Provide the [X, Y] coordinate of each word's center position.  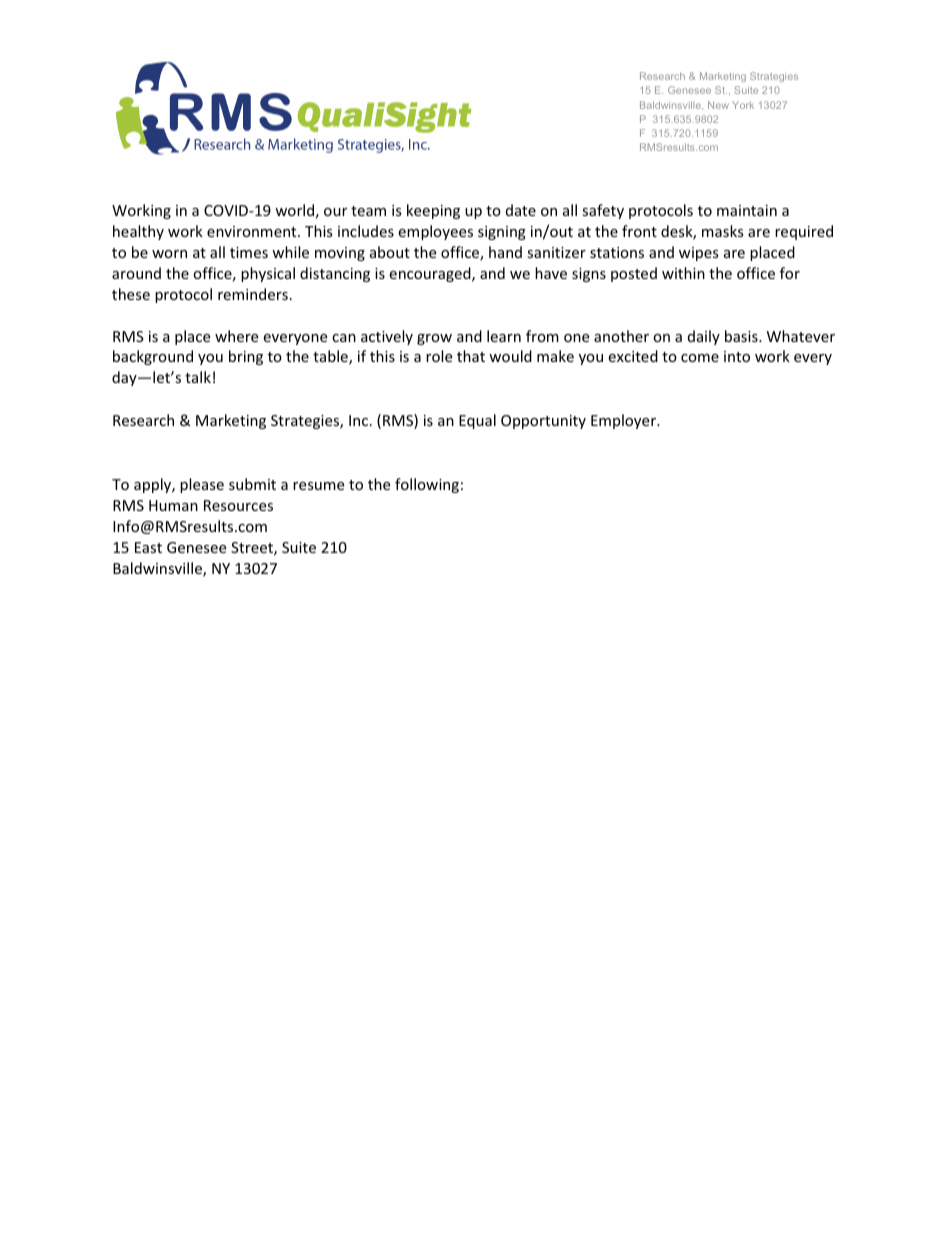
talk [198, 377]
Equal [477, 421]
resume [318, 486]
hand [505, 252]
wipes [699, 254]
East [148, 547]
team [368, 211]
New [718, 105]
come [700, 358]
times [249, 252]
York [743, 105]
